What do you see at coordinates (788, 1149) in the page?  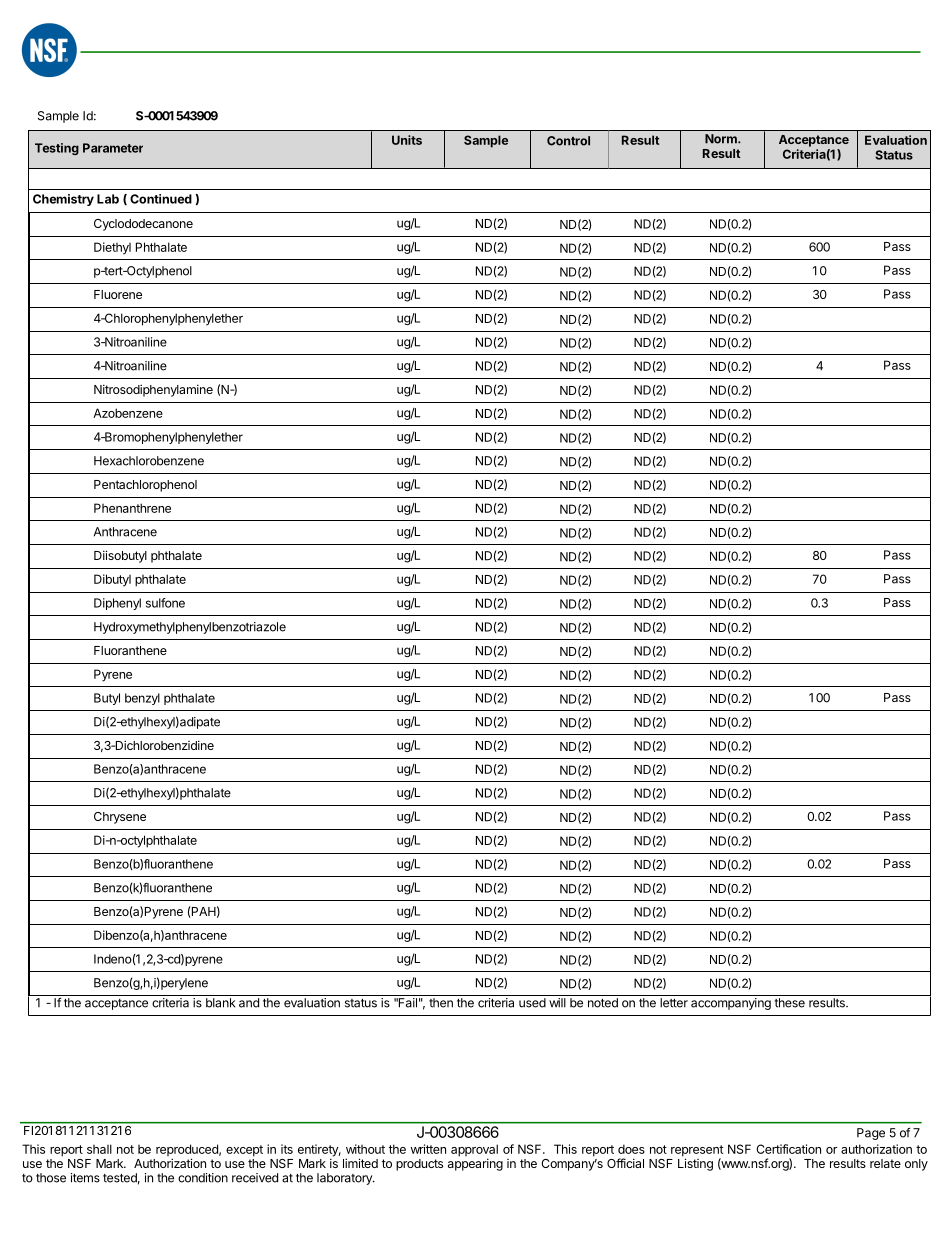 I see `Certification` at bounding box center [788, 1149].
